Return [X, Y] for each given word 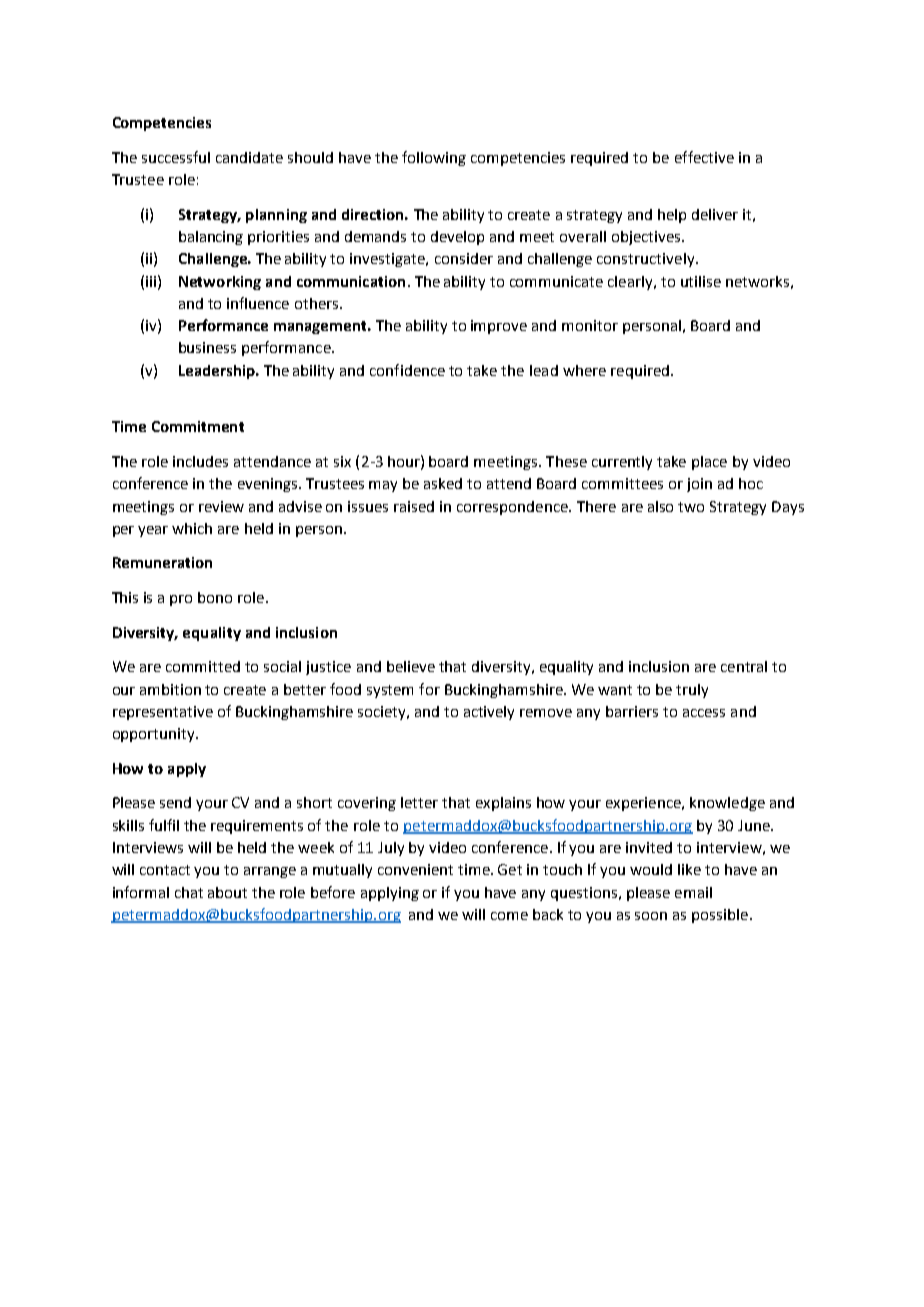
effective [704, 157]
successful [176, 157]
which [192, 528]
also [660, 506]
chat [189, 892]
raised [414, 506]
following [434, 158]
